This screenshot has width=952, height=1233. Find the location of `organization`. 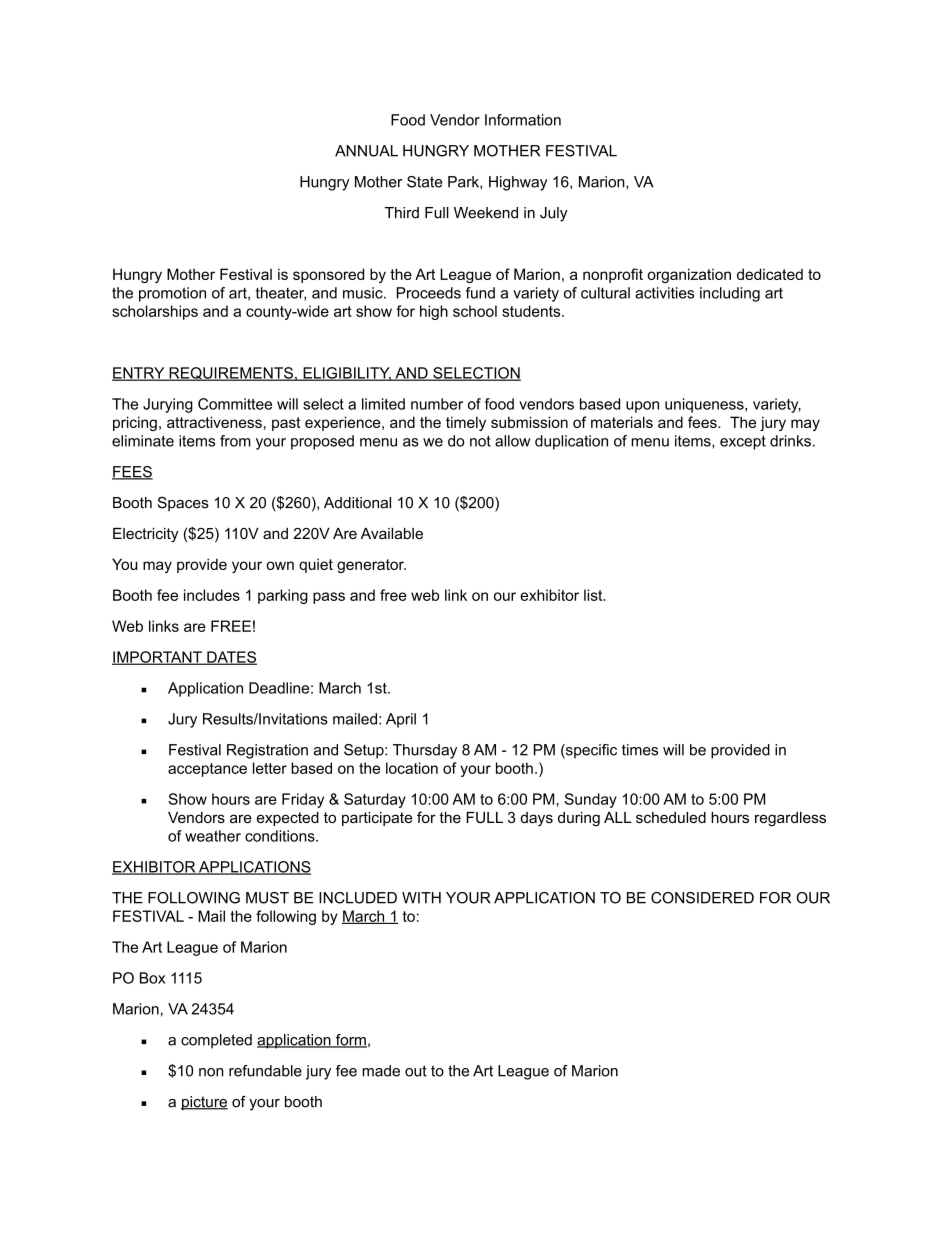

organization is located at coordinates (689, 275).
